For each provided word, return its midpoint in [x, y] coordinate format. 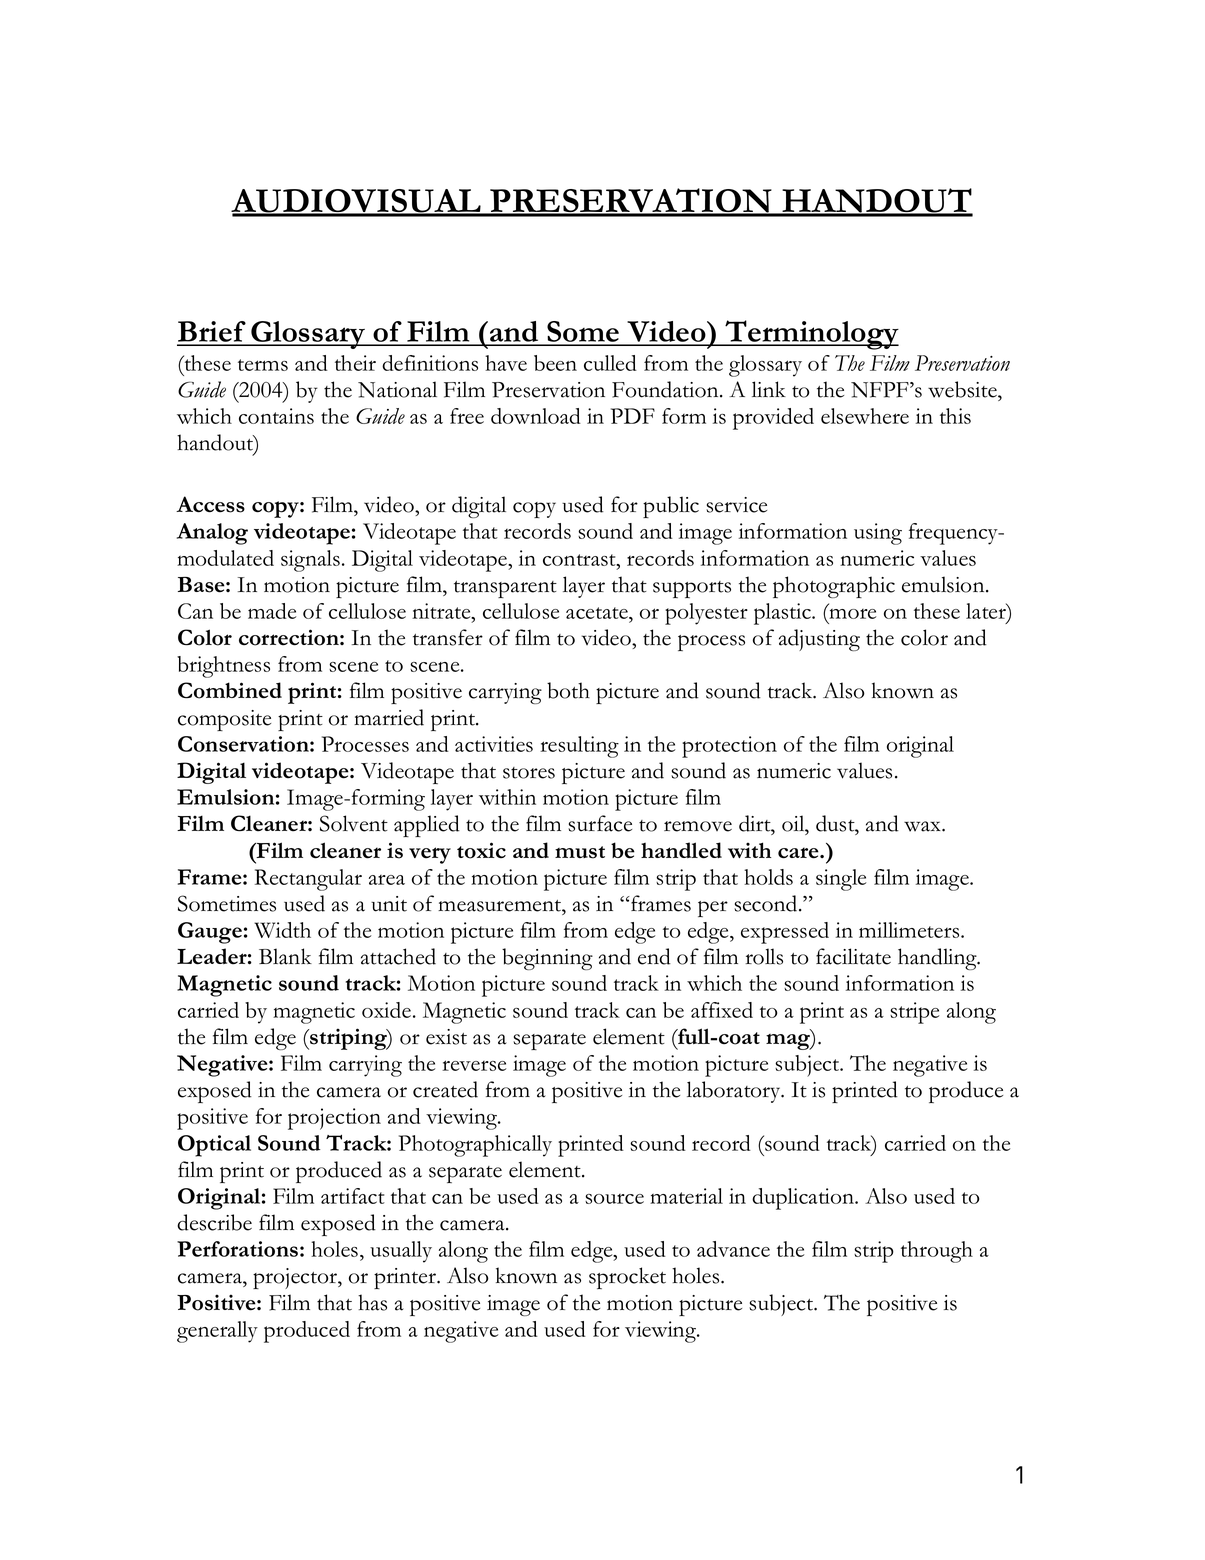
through [937, 1252]
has [372, 1302]
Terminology [811, 335]
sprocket [627, 1278]
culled [610, 363]
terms [263, 365]
